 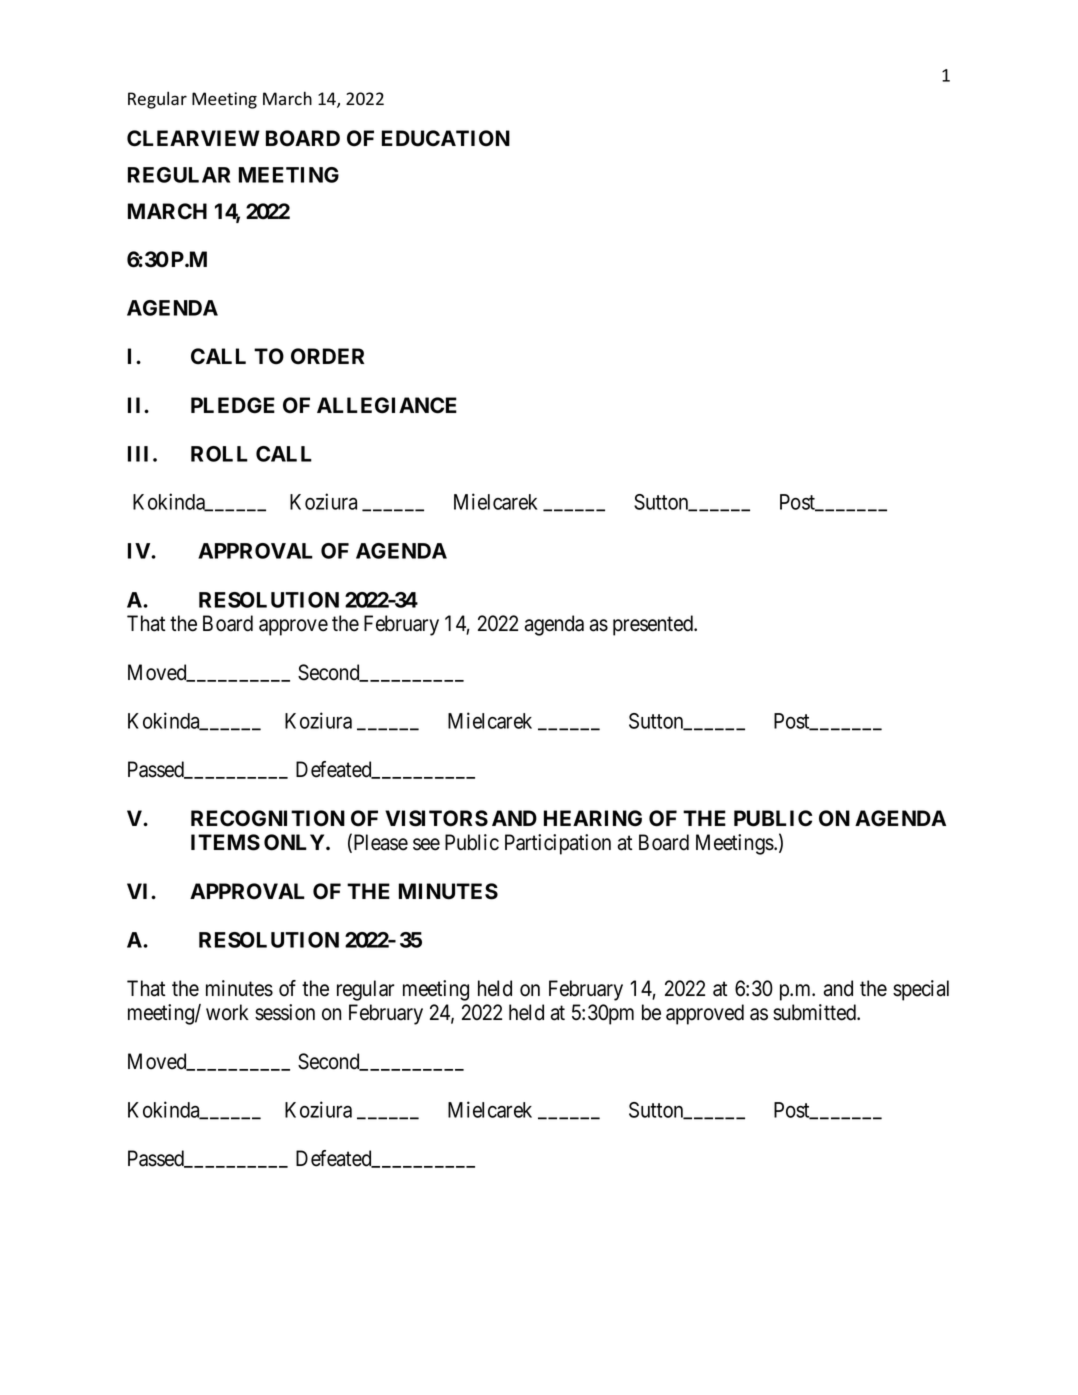 What do you see at coordinates (285, 1012) in the screenshot?
I see `session` at bounding box center [285, 1012].
